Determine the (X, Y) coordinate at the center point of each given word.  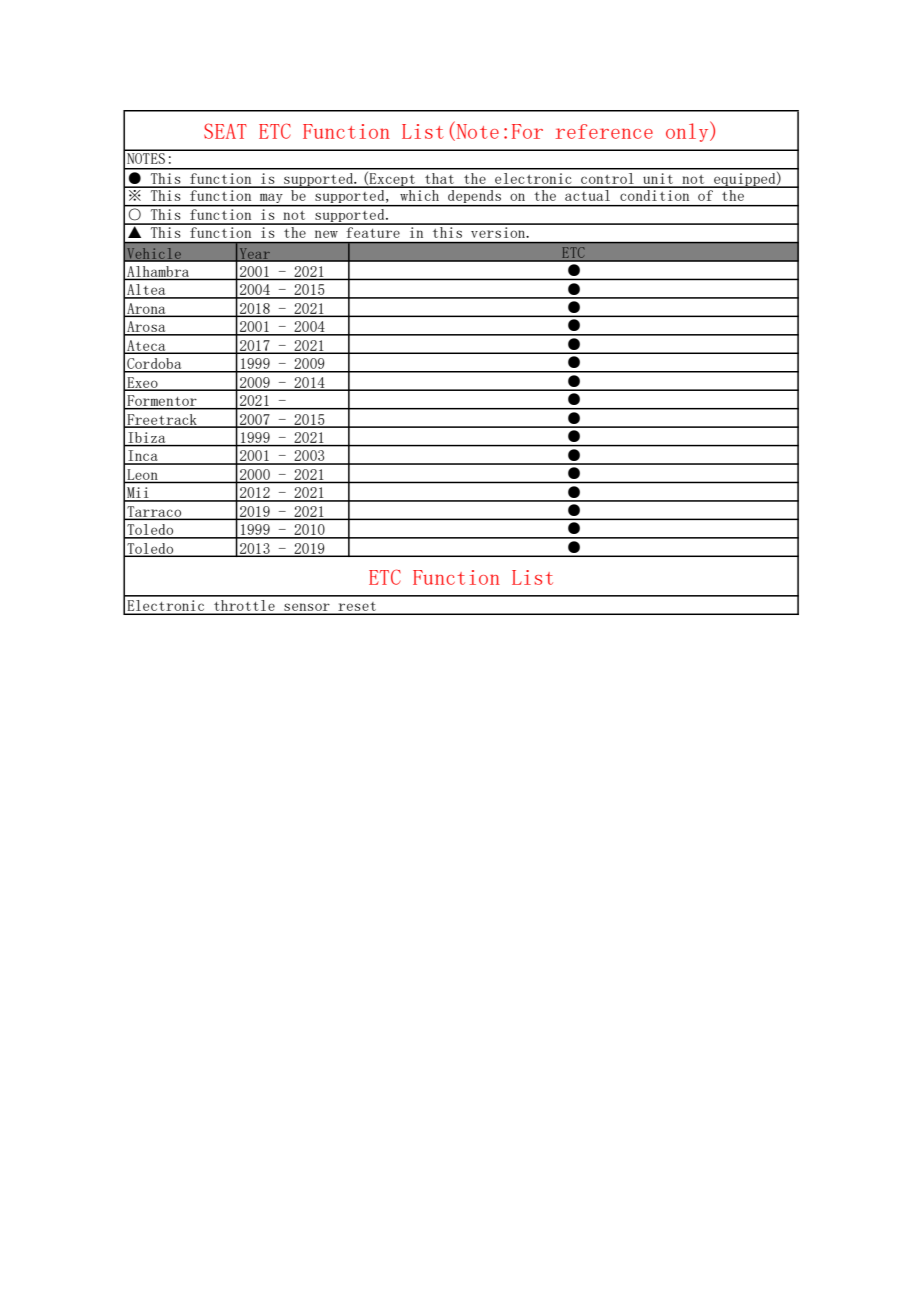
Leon (142, 474)
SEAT (225, 131)
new (326, 234)
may (271, 199)
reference (604, 131)
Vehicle (154, 254)
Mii (138, 494)
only (688, 131)
